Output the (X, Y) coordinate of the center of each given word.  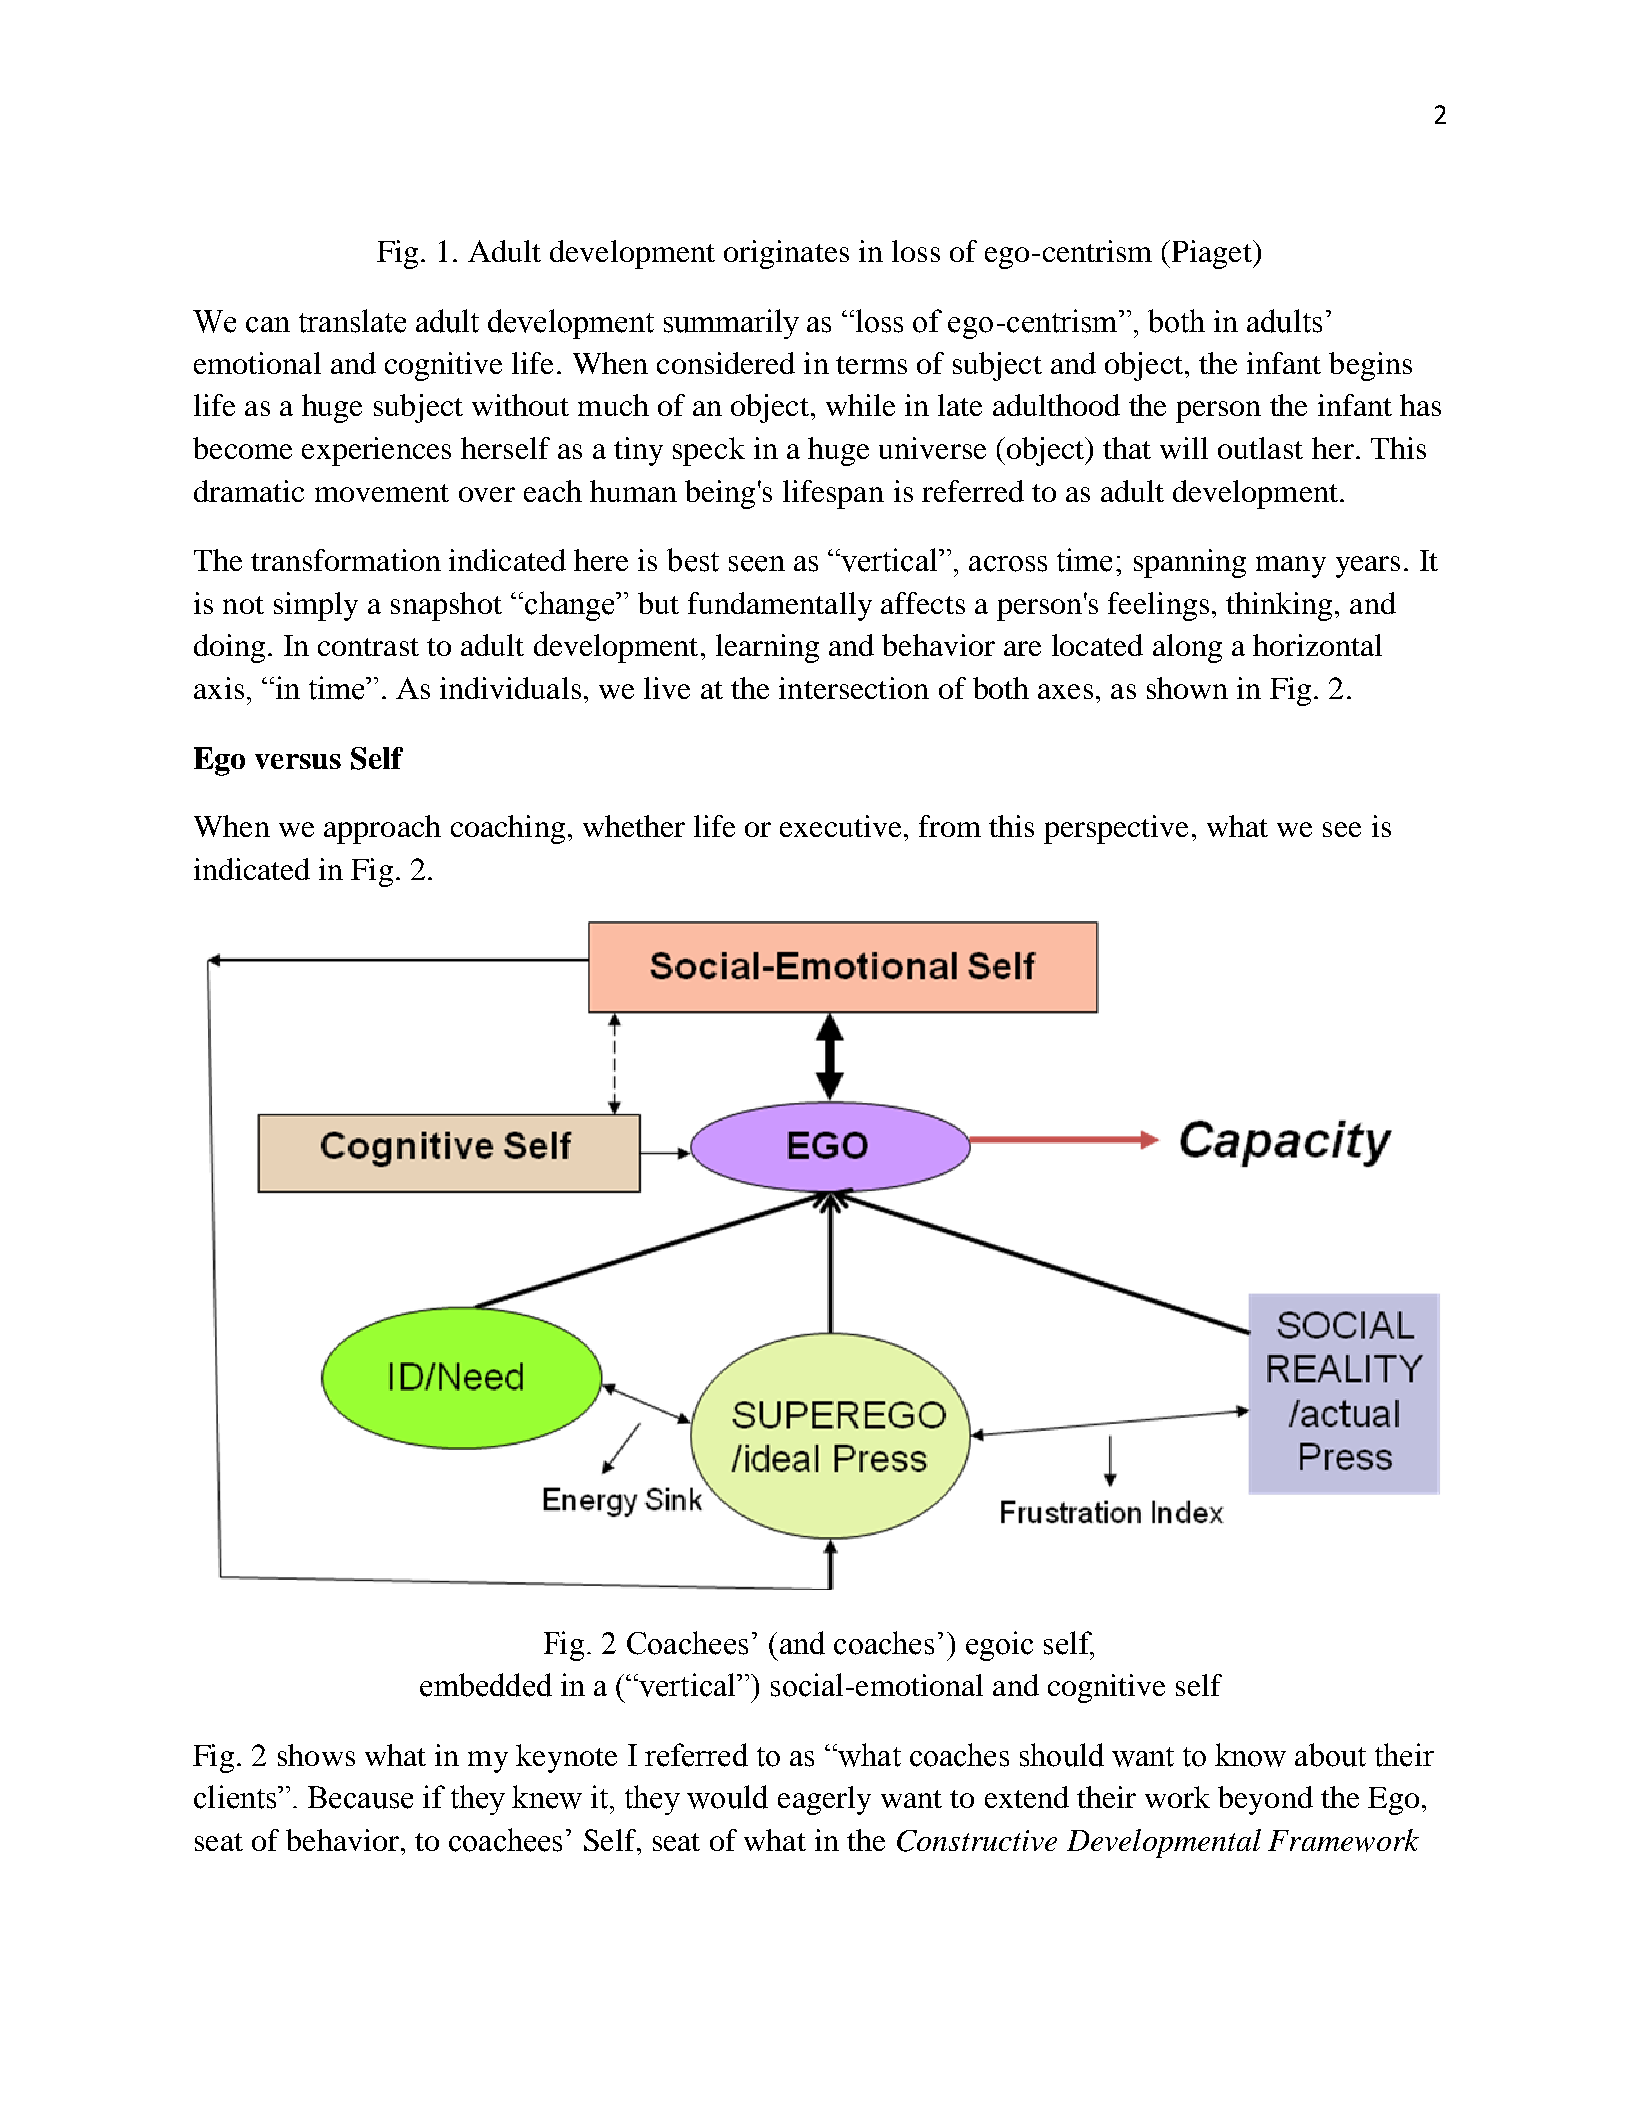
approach (382, 829)
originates (786, 254)
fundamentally (780, 606)
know (1250, 1755)
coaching (508, 829)
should (1062, 1755)
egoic (999, 1646)
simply (316, 606)
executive (840, 826)
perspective (1116, 829)
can (268, 325)
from (950, 826)
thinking (1279, 606)
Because (360, 1797)
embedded (486, 1685)
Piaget (1213, 254)
